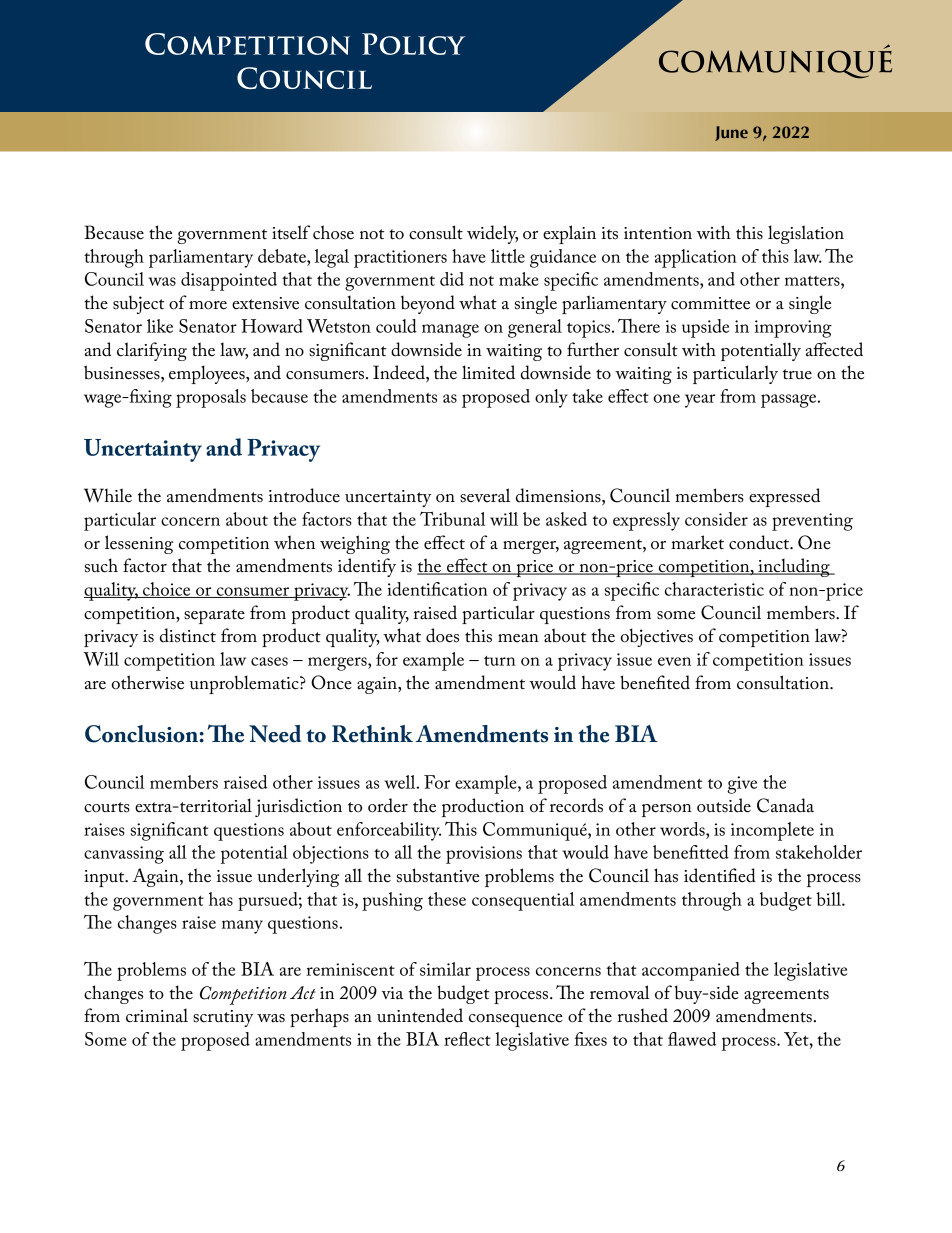 The image size is (952, 1233). I want to click on June, so click(731, 133).
